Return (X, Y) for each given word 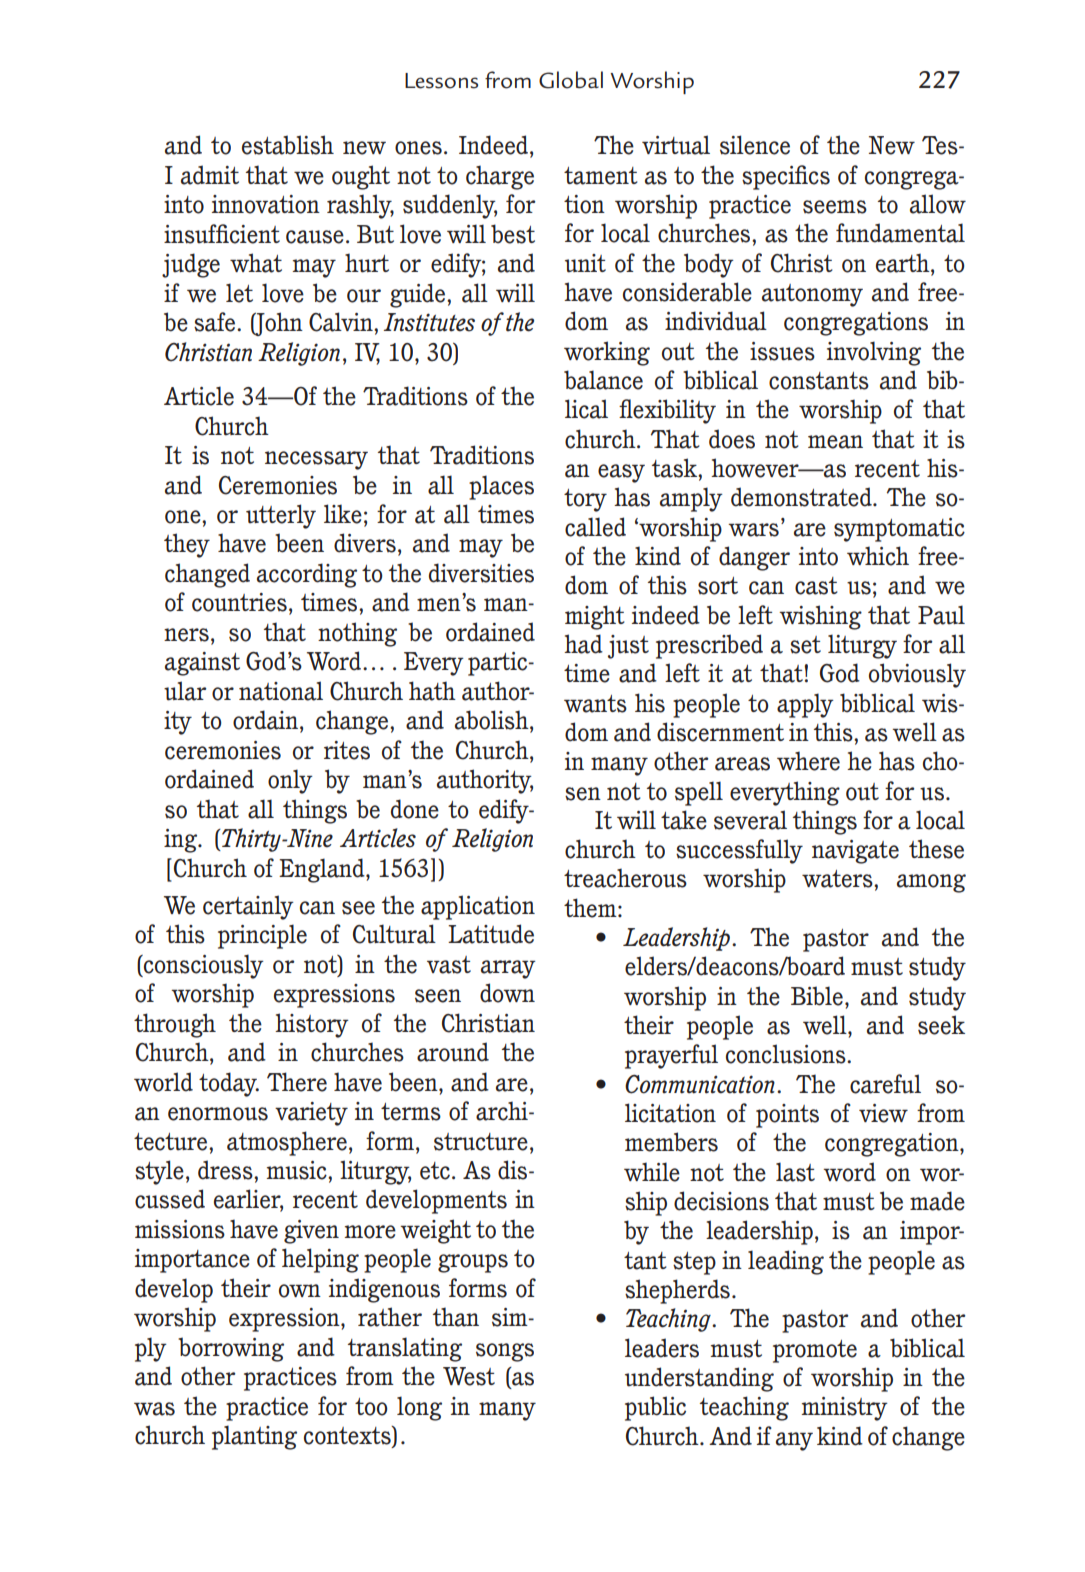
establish (288, 145)
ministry (844, 1409)
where (808, 761)
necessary (316, 460)
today (229, 1084)
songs (505, 1352)
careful (885, 1084)
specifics (786, 177)
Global (571, 80)
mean (835, 442)
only (290, 781)
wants (595, 704)
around (453, 1052)
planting (254, 1437)
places (501, 487)
